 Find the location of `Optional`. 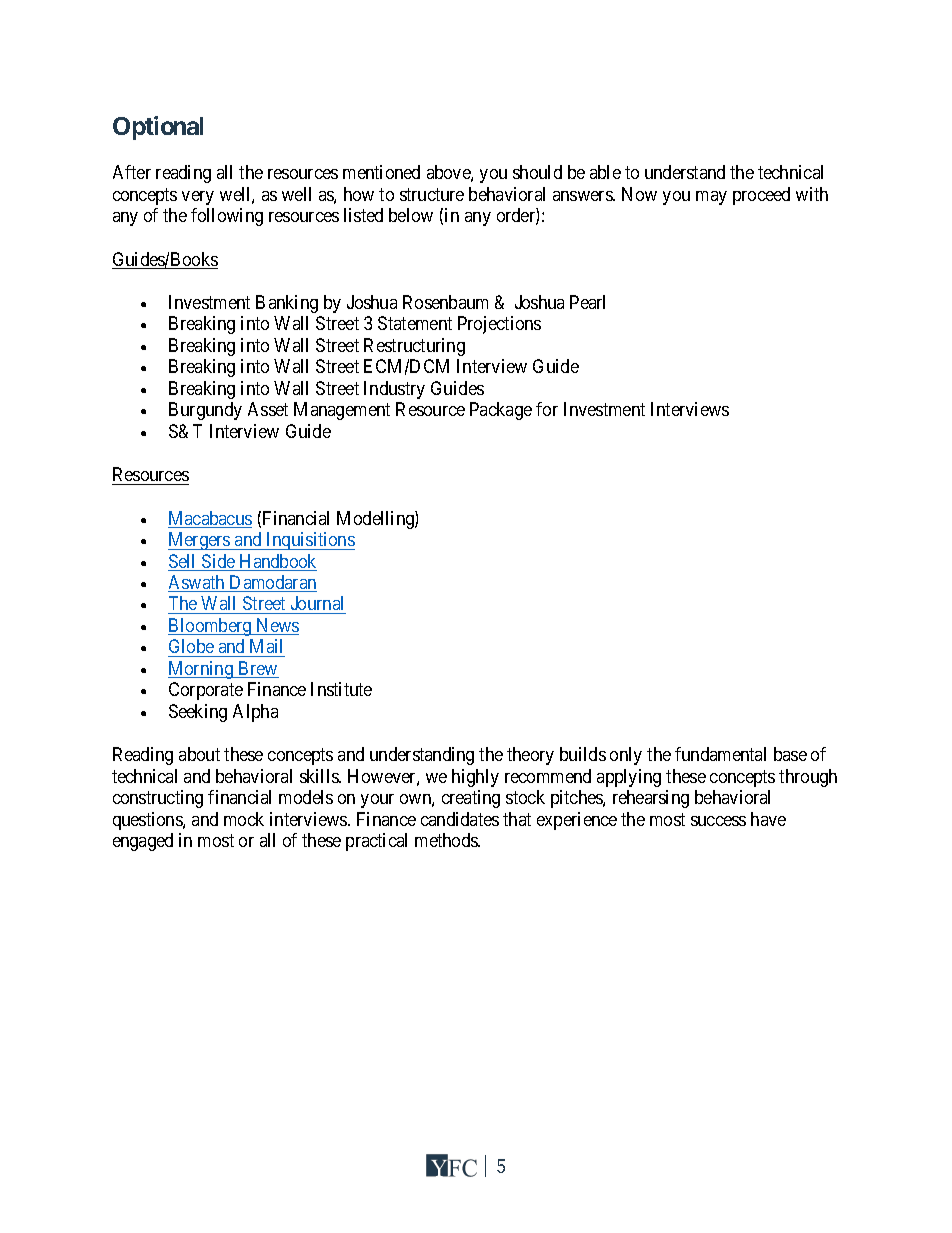

Optional is located at coordinates (158, 128).
